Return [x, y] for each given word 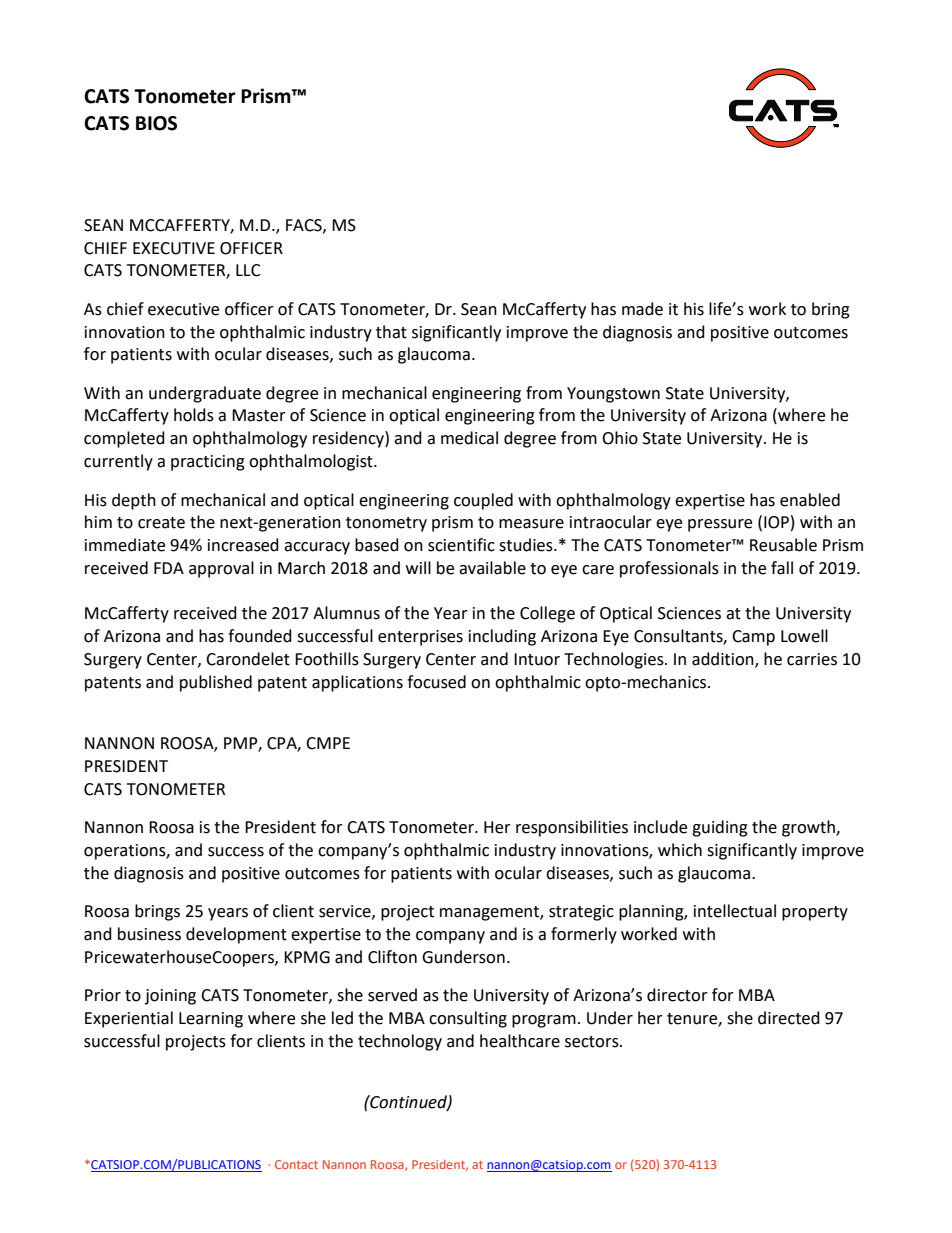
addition [724, 660]
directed [789, 1018]
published [216, 683]
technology [400, 1042]
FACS [305, 226]
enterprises [420, 638]
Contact [296, 1164]
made [642, 309]
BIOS [156, 123]
